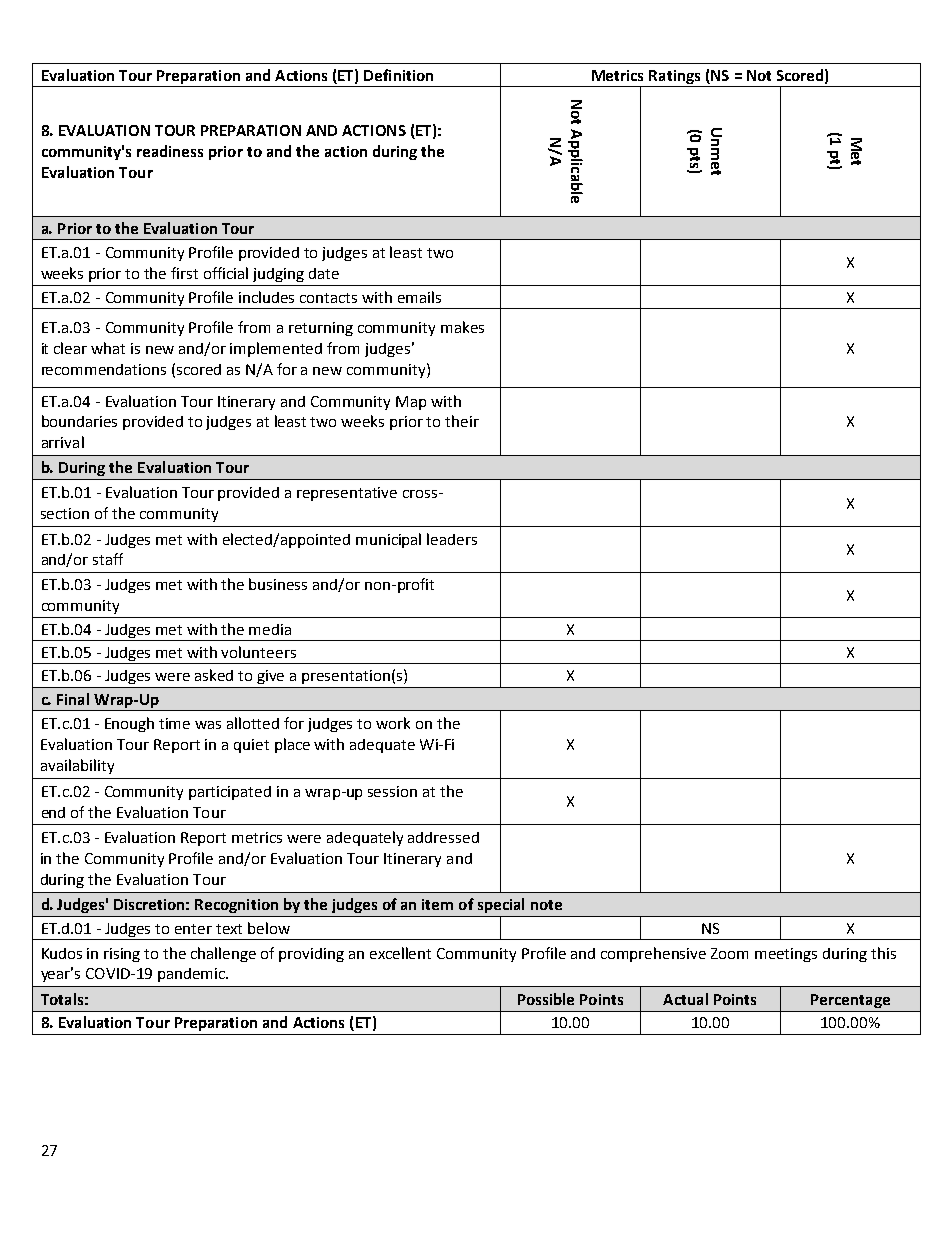 The image size is (952, 1233). Describe the element at coordinates (398, 75) in the screenshot. I see `Definition` at that location.
